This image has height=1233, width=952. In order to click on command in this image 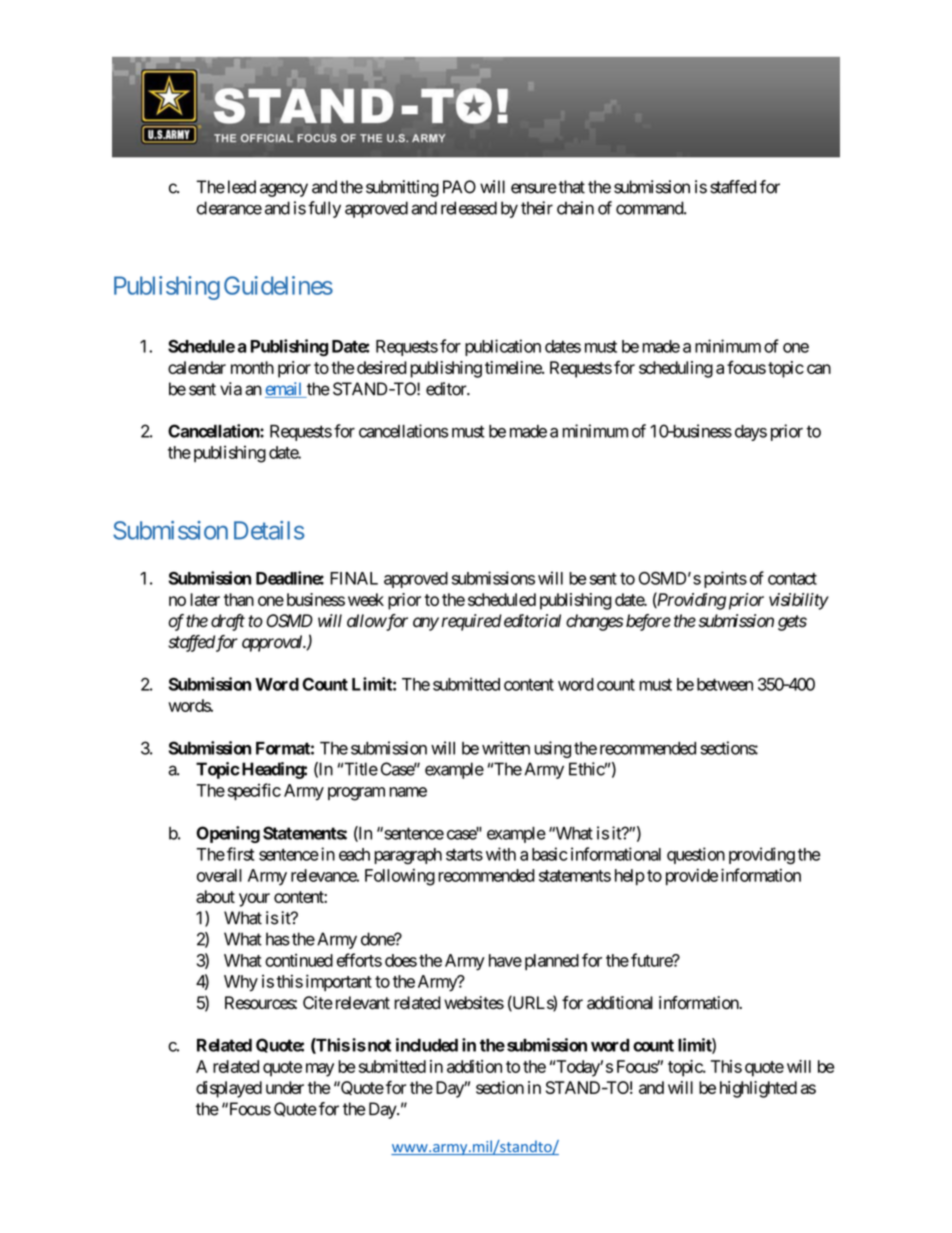, I will do `click(650, 208)`.
